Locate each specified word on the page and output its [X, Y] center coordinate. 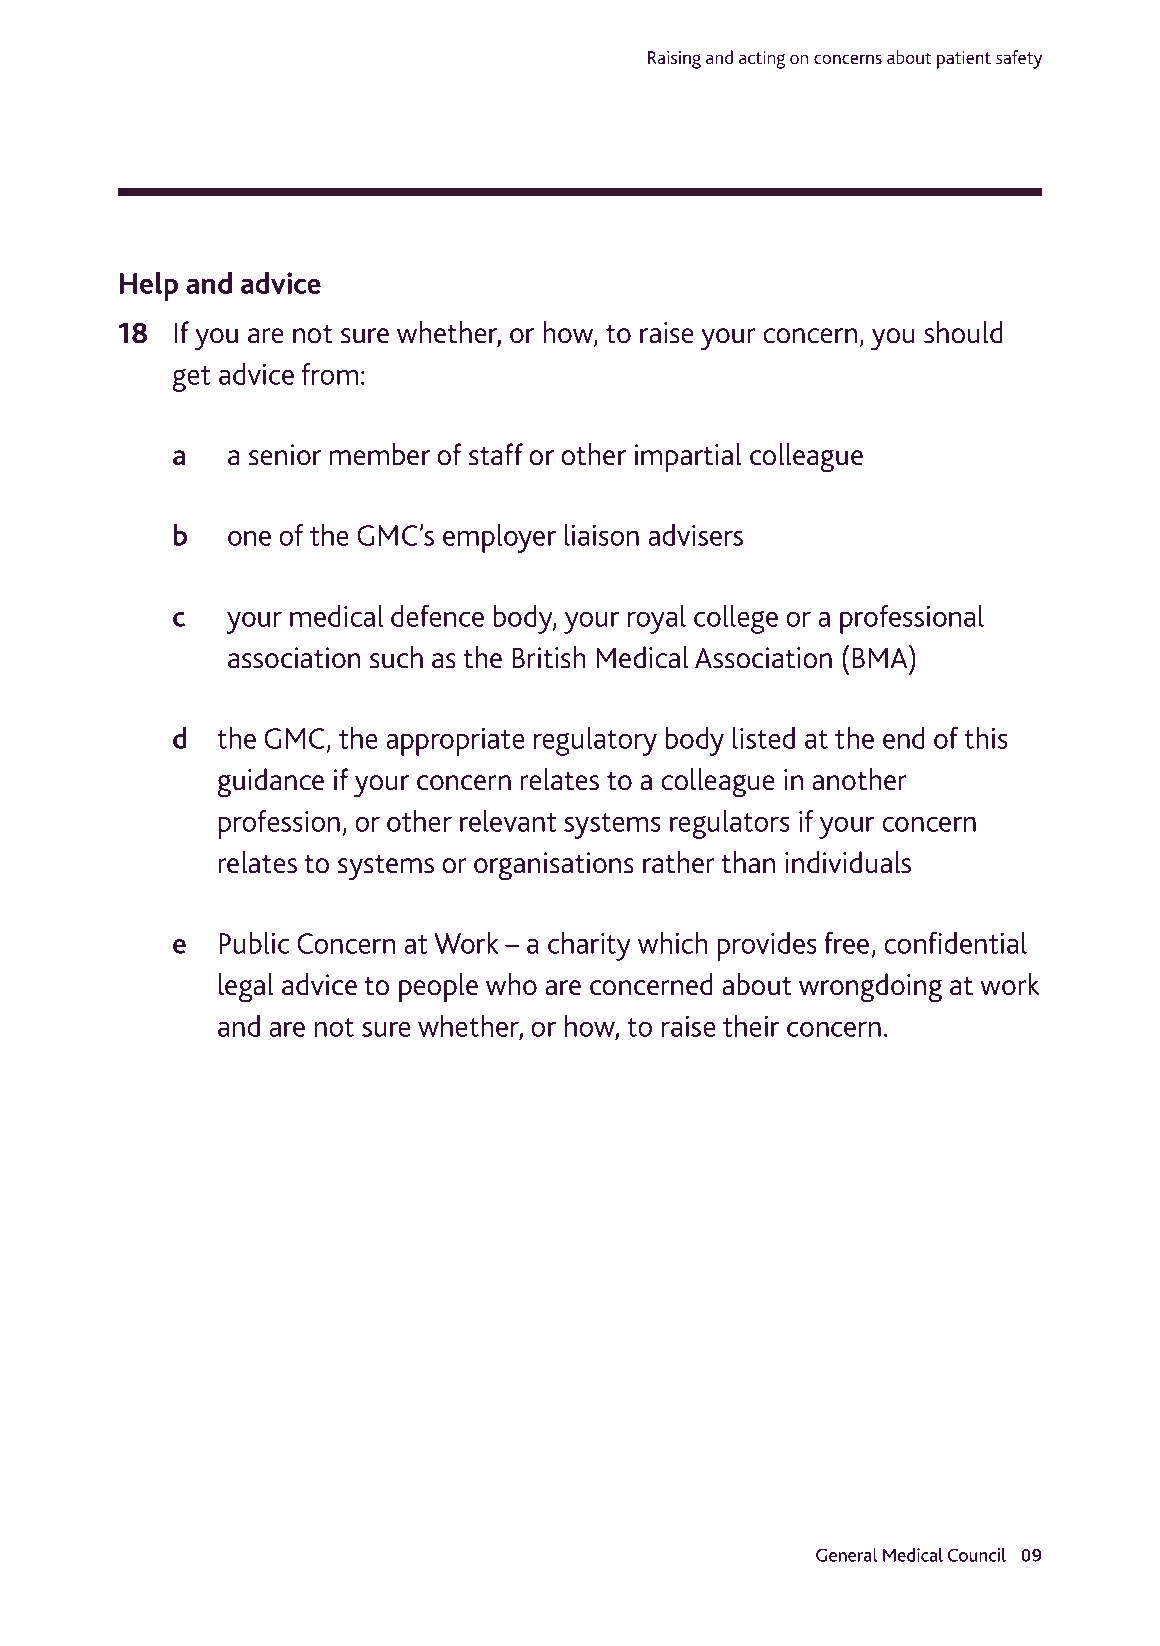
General [846, 1554]
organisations [554, 866]
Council [977, 1554]
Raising [674, 60]
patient [964, 60]
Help [149, 286]
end [904, 738]
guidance [270, 782]
